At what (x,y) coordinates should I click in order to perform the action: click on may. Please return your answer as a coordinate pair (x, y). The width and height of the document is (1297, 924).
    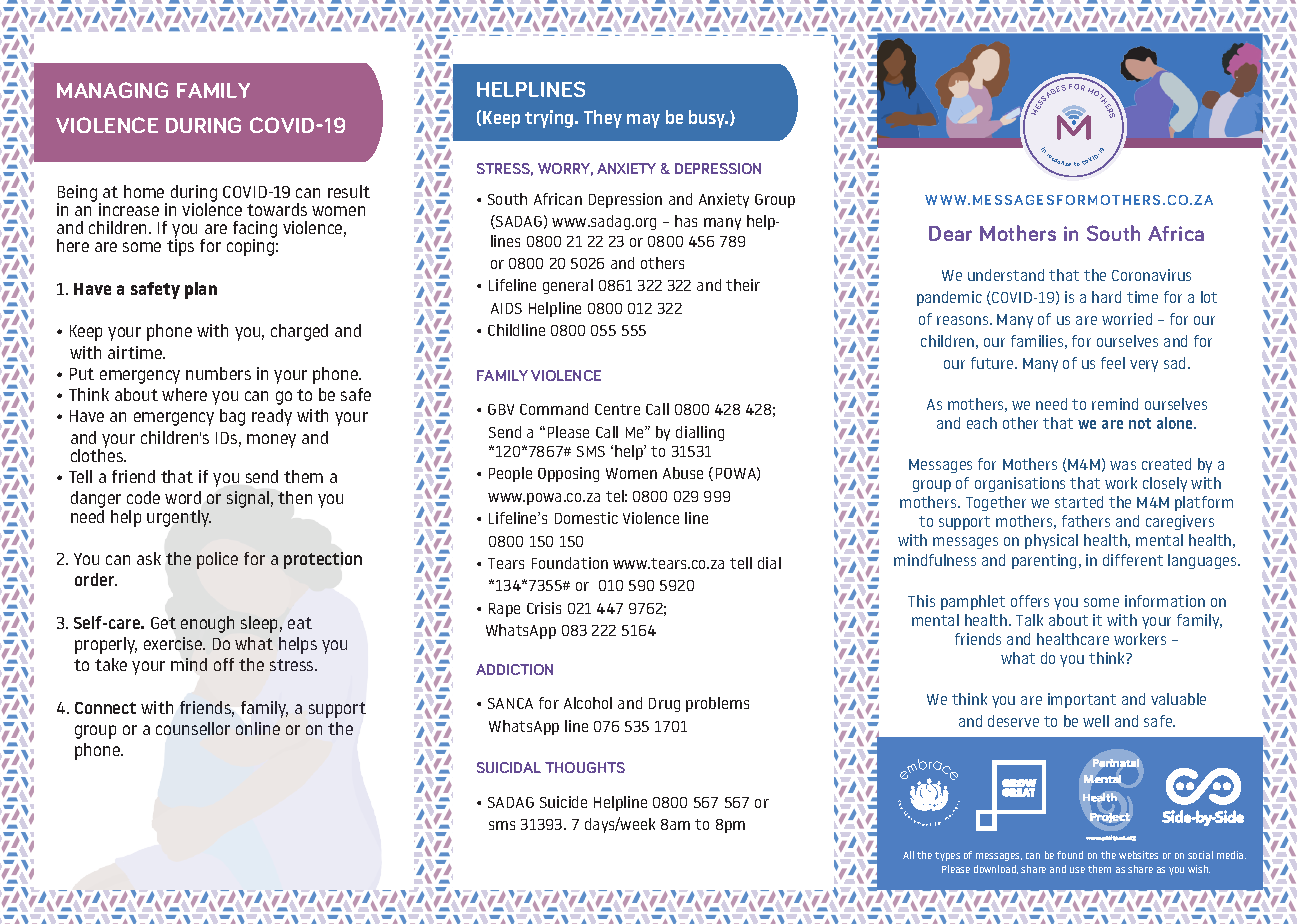
    Looking at the image, I should click on (643, 121).
